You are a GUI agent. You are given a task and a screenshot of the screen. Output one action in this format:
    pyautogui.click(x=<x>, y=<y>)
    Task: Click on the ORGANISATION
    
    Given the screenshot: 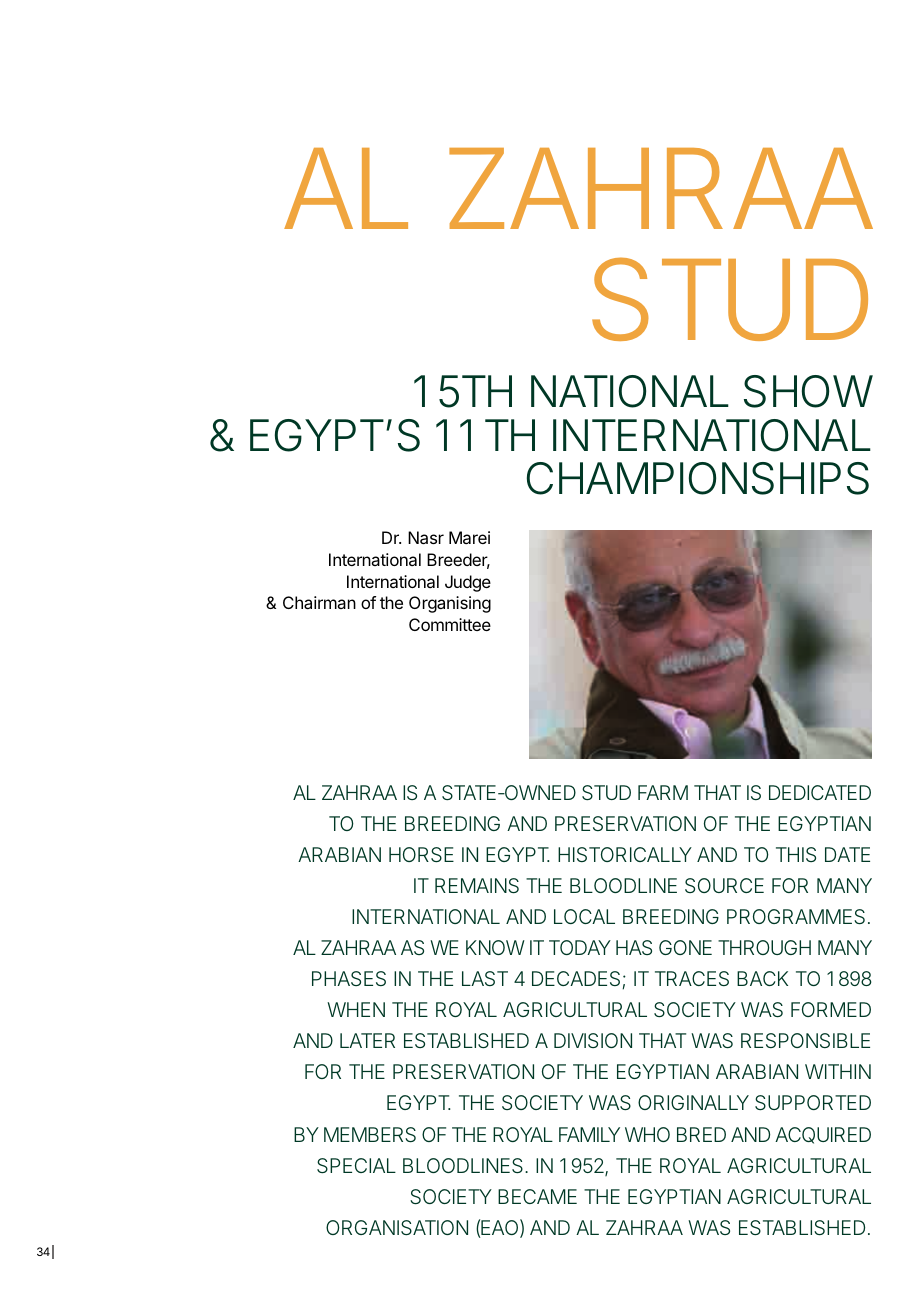 What is the action you would take?
    pyautogui.click(x=397, y=1227)
